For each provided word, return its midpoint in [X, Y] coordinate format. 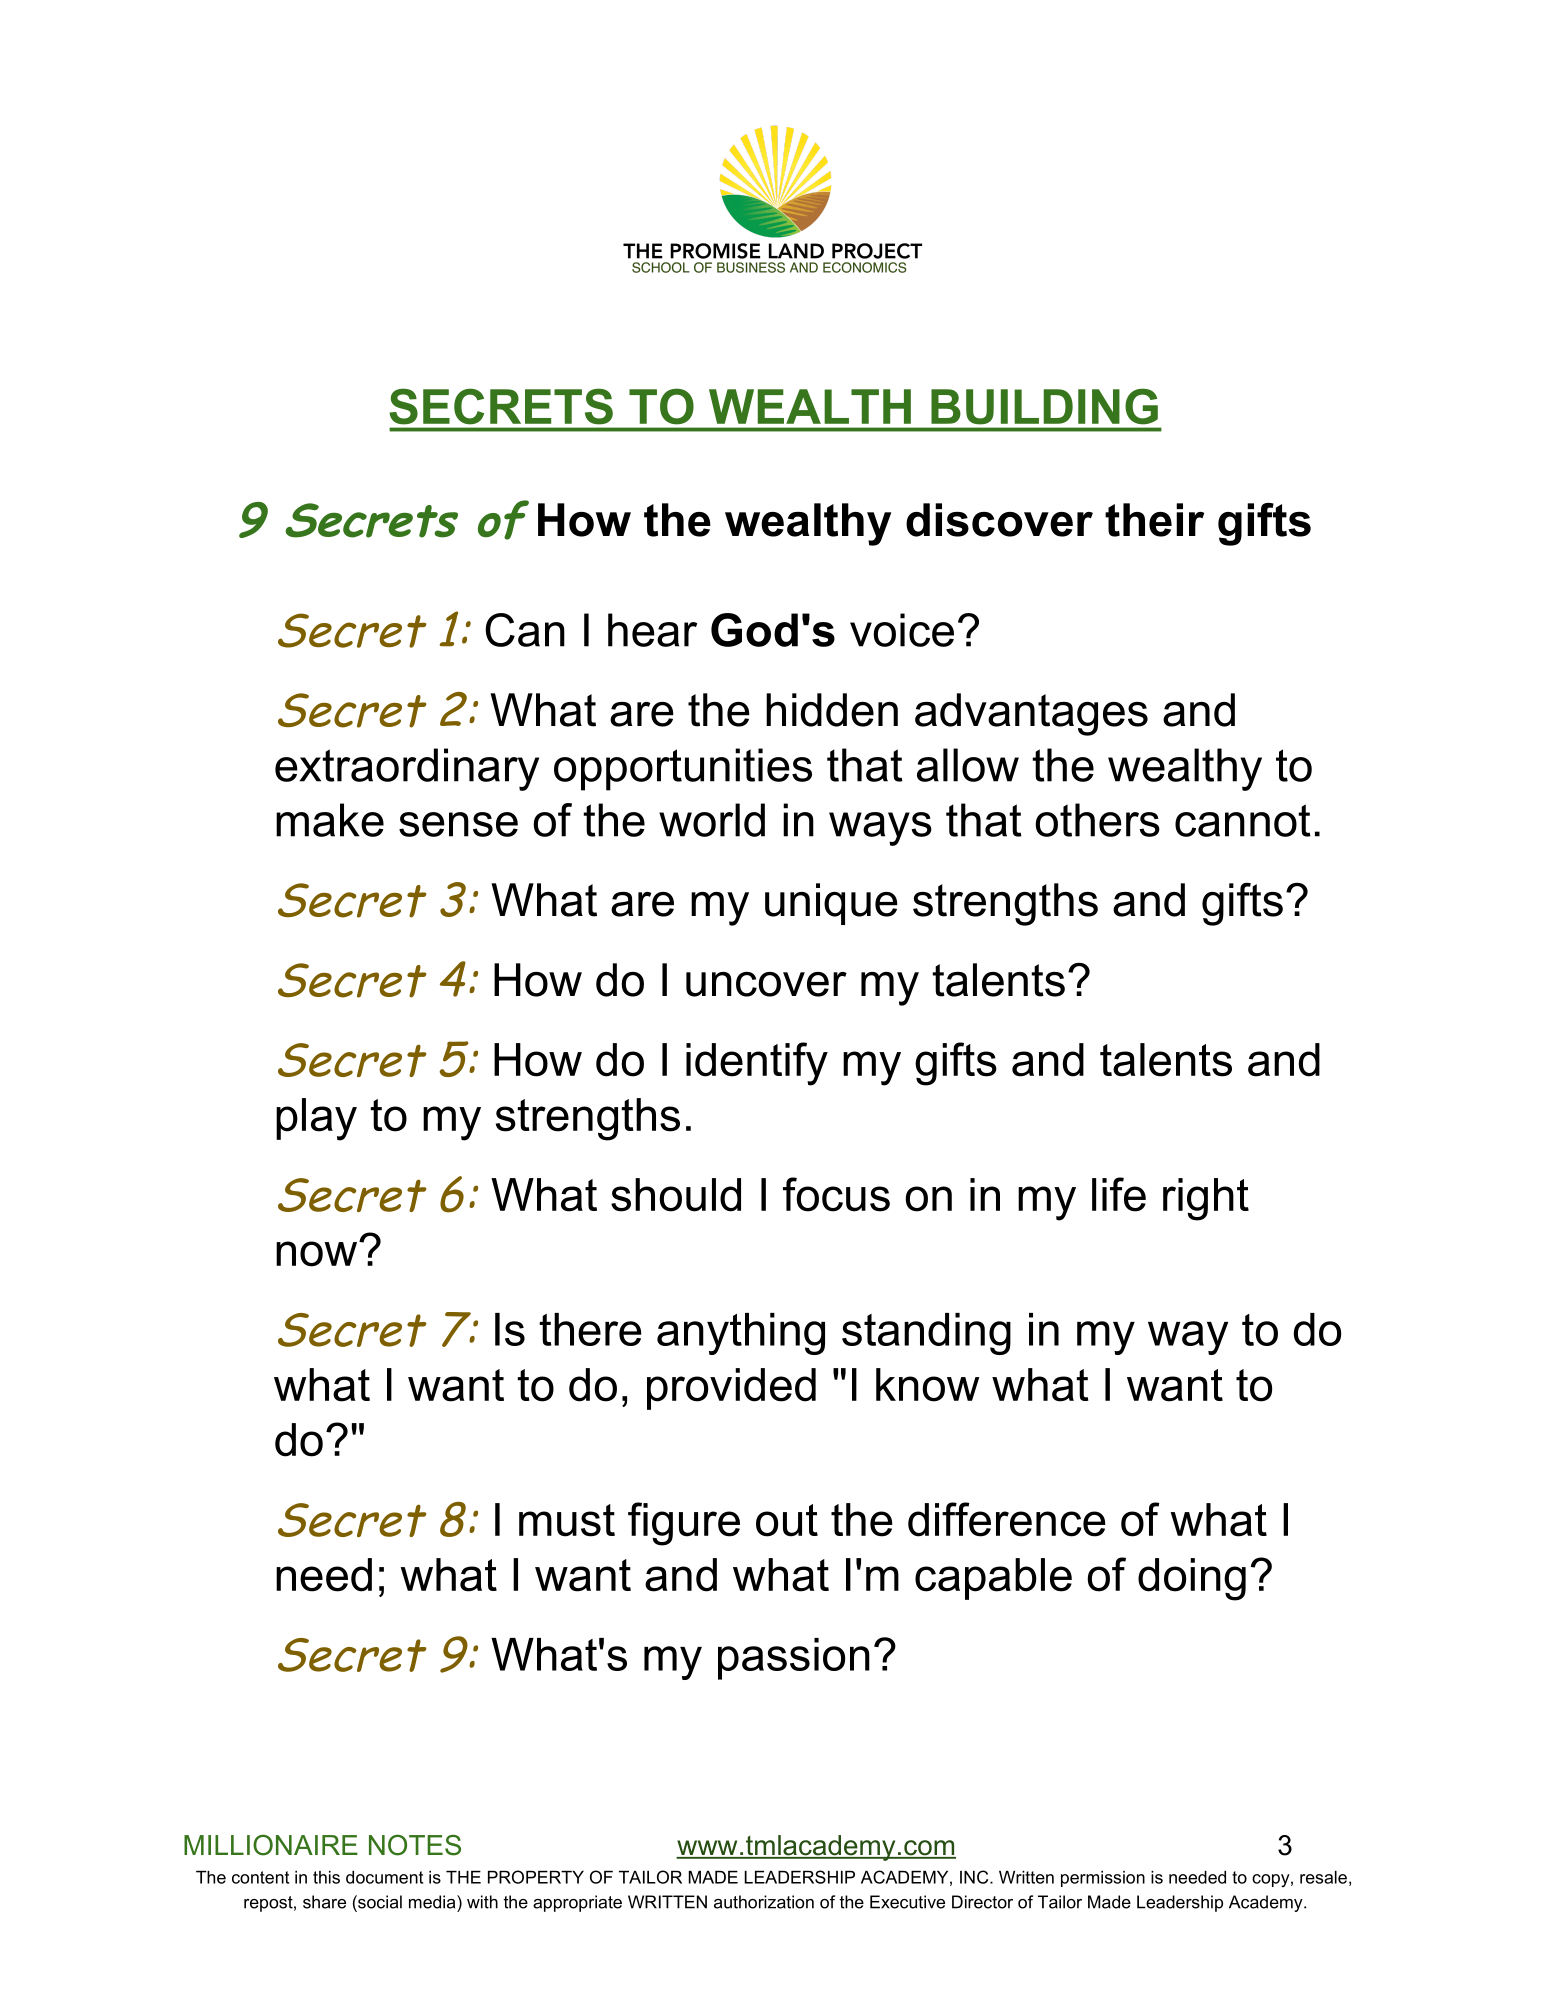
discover [999, 520]
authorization [764, 1902]
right [1206, 1199]
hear [652, 630]
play [316, 1119]
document [384, 1877]
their [1154, 520]
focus [836, 1194]
